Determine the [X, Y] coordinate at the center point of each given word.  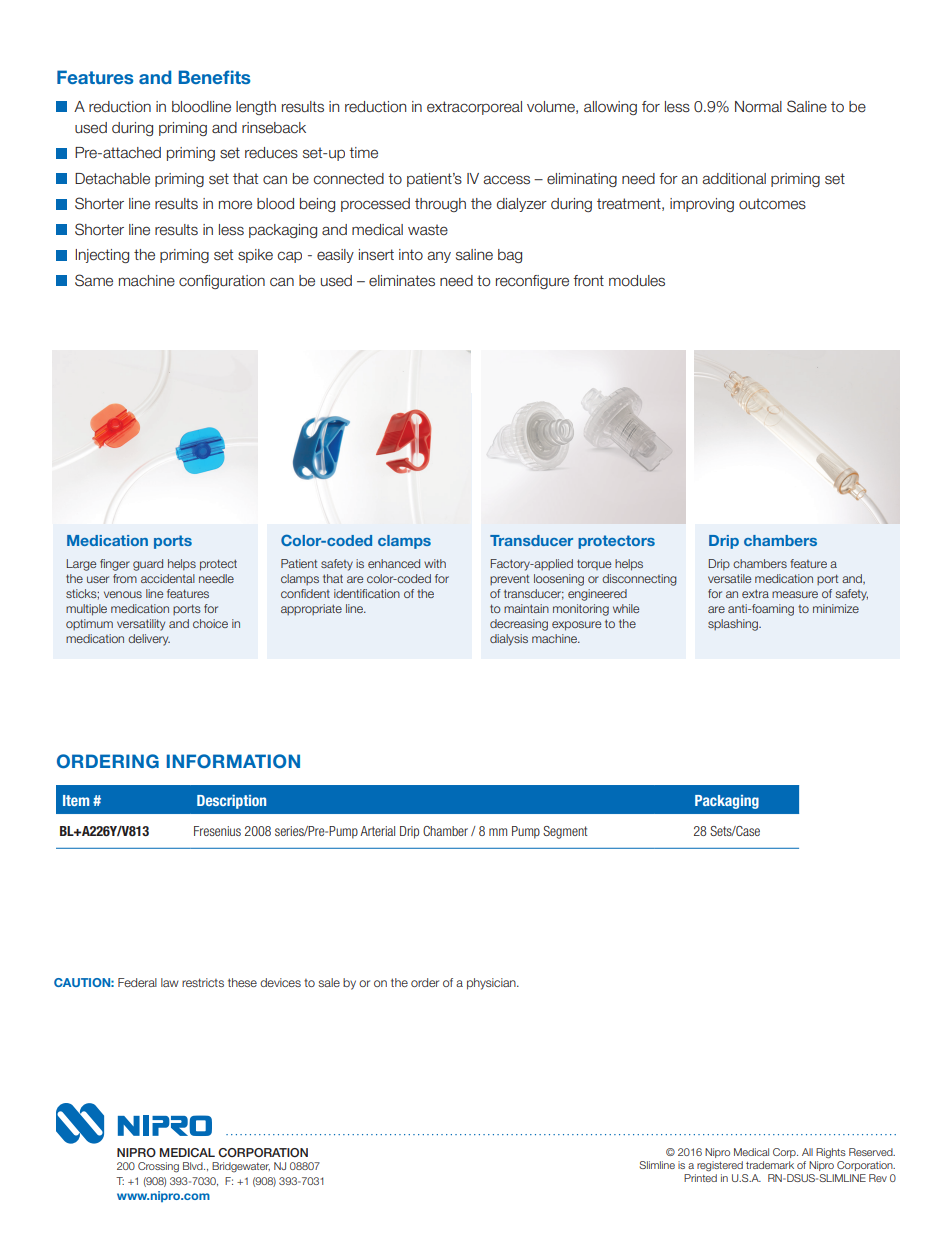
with [435, 563]
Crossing [158, 1167]
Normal [758, 107]
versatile [729, 578]
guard [148, 565]
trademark [770, 1165]
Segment [565, 832]
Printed [700, 1178]
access [506, 180]
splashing [734, 625]
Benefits [214, 77]
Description [231, 802]
